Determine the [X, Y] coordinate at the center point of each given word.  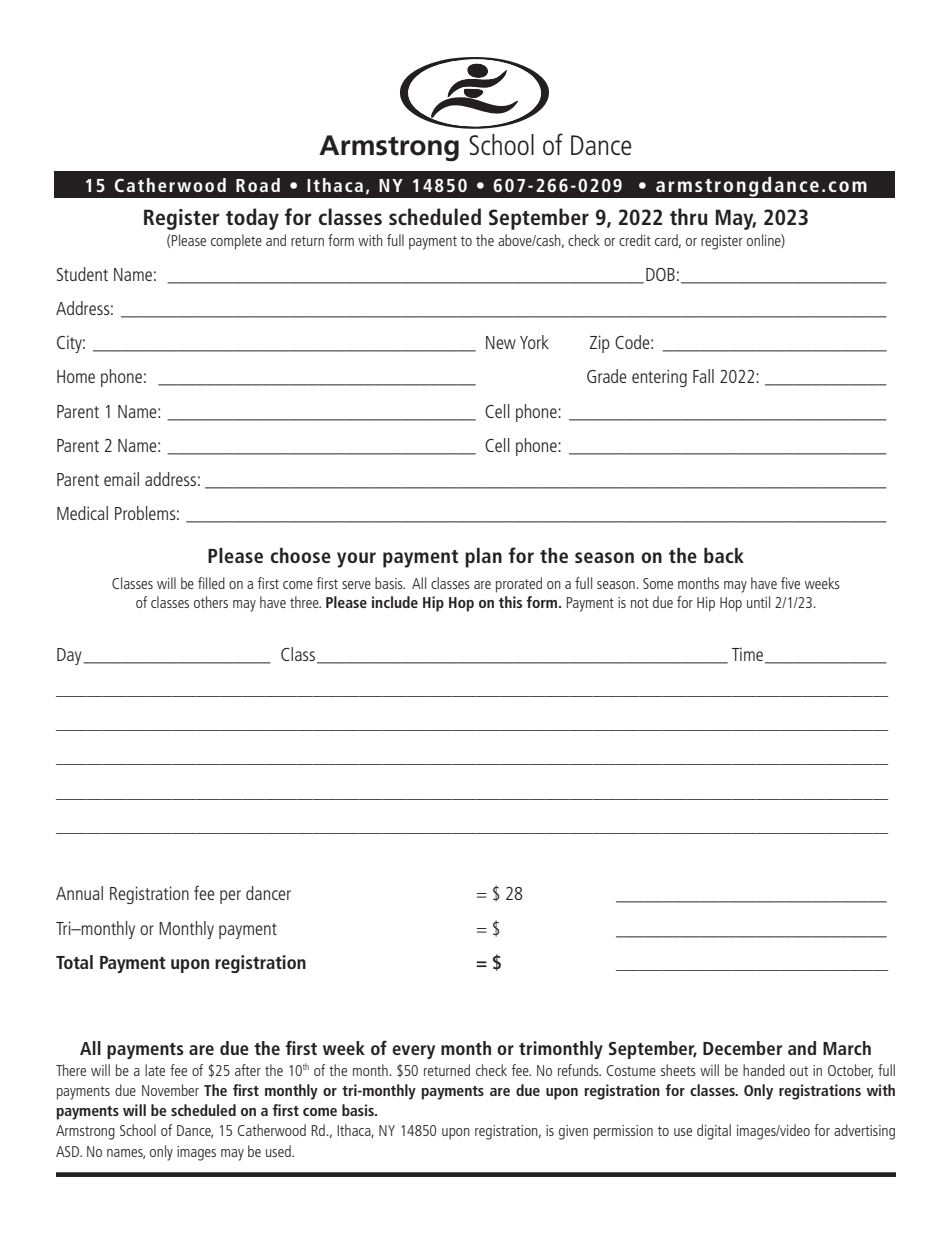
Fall [703, 376]
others [211, 602]
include [395, 602]
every [413, 1052]
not [640, 603]
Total [74, 962]
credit [635, 240]
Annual [79, 893]
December [742, 1048]
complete [236, 242]
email [121, 479]
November [170, 1090]
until [758, 602]
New [501, 342]
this [510, 602]
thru [689, 216]
